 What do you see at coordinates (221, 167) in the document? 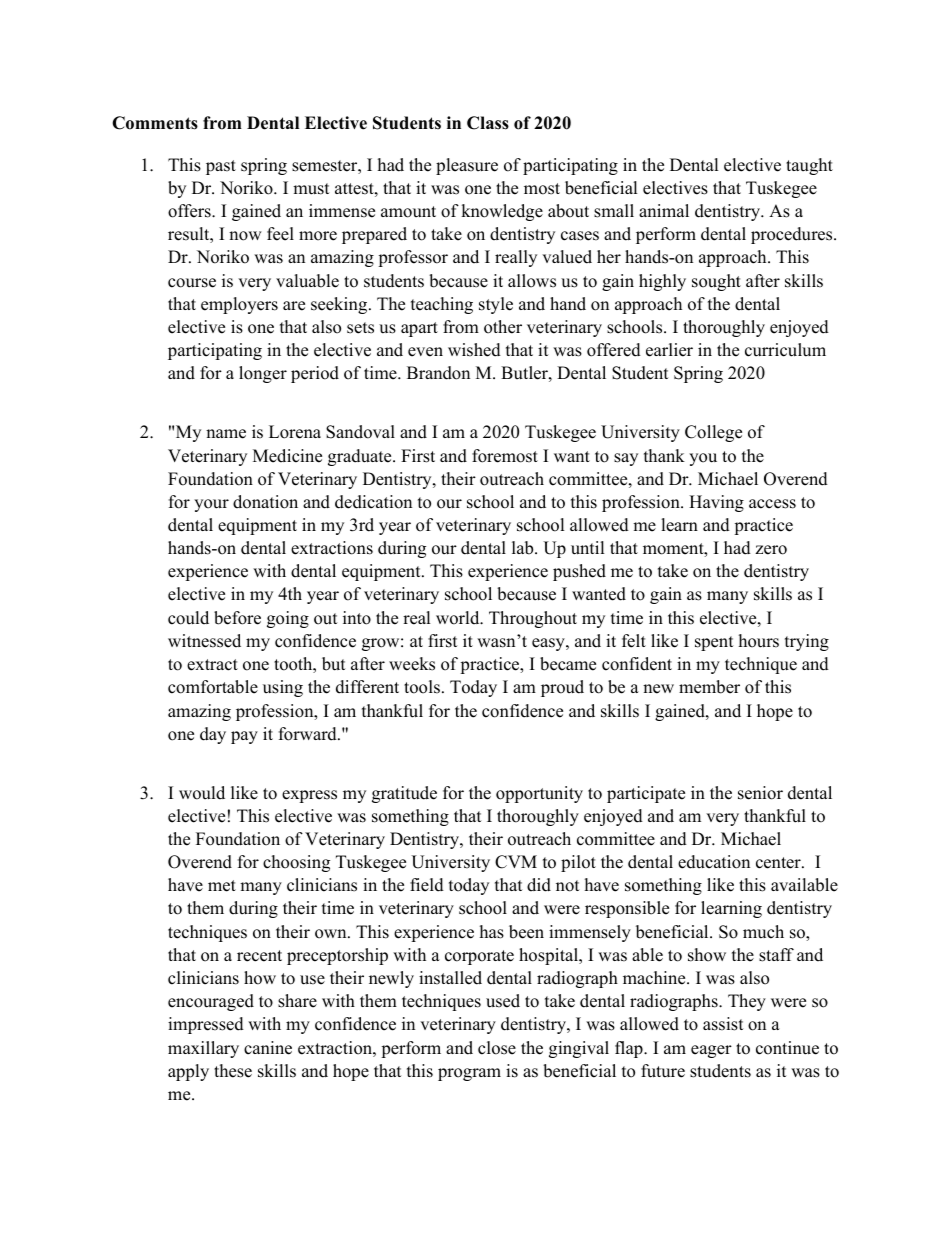
I see `past` at bounding box center [221, 167].
